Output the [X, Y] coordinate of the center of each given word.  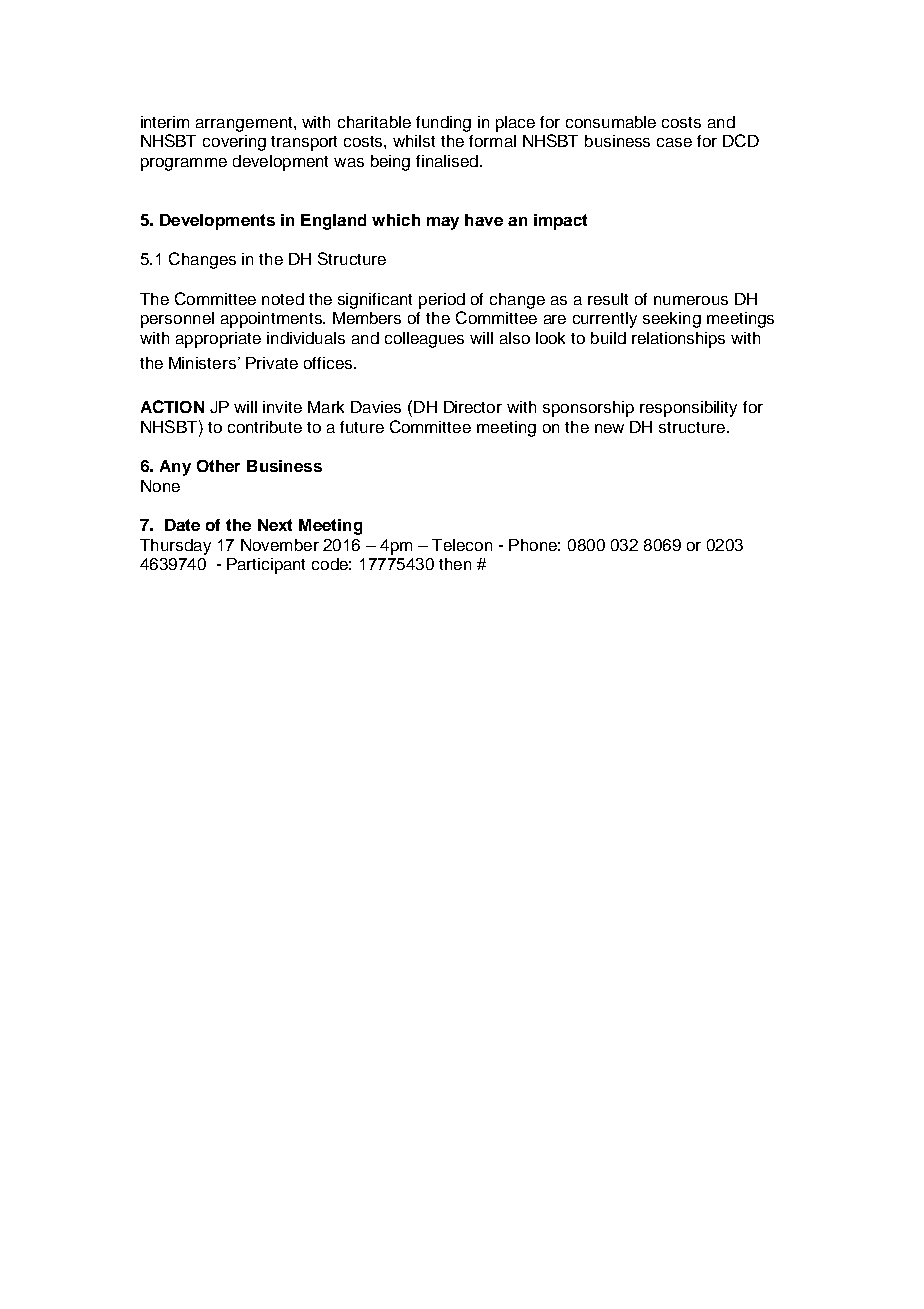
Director [473, 407]
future [362, 427]
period [442, 301]
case [674, 142]
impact [560, 222]
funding [443, 124]
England [333, 222]
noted [283, 299]
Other [218, 466]
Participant [266, 566]
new [609, 428]
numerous [691, 300]
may [443, 223]
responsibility [688, 409]
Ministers [204, 363]
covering [234, 143]
